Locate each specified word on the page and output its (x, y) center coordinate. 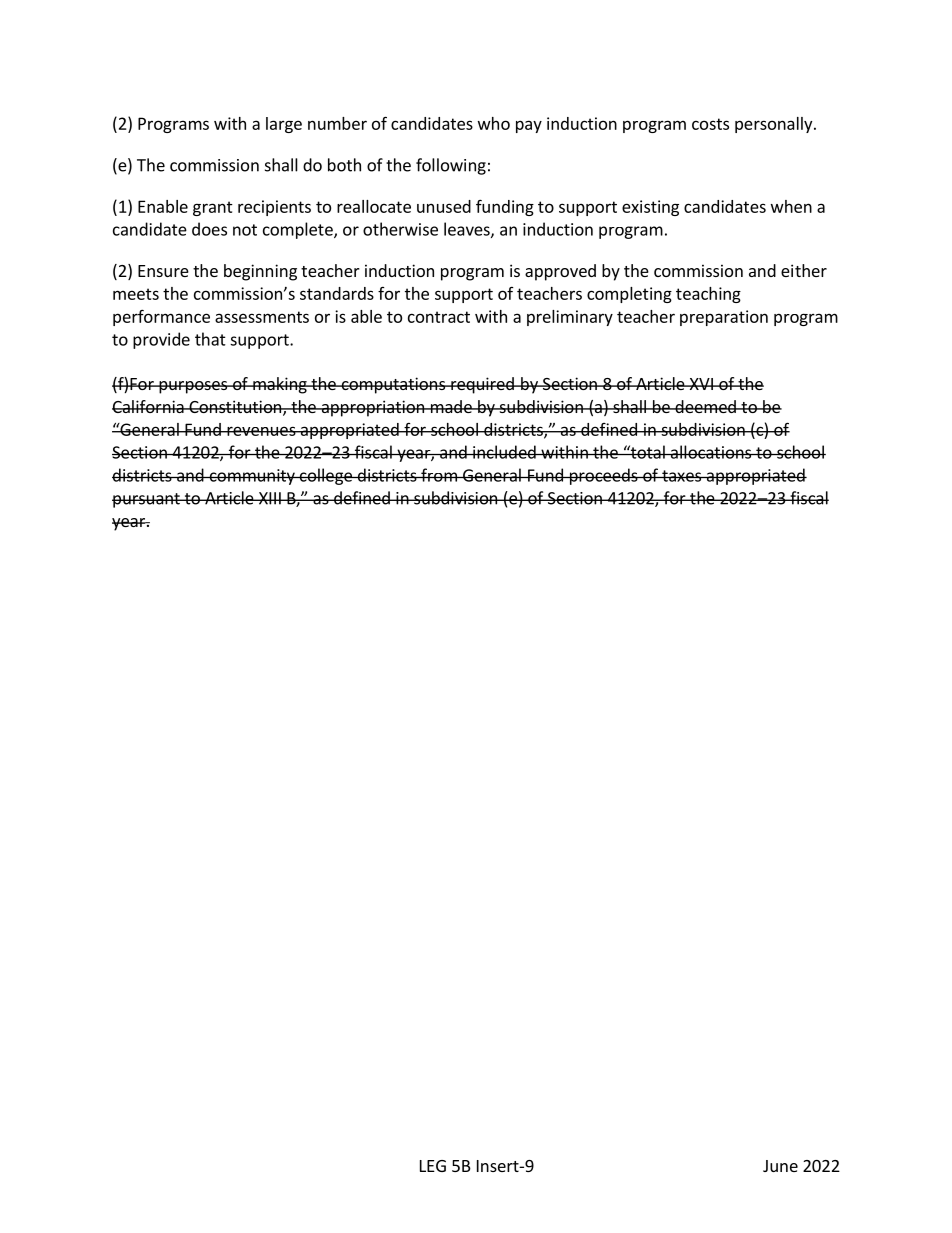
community (252, 477)
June (780, 1166)
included (504, 452)
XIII (269, 498)
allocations (711, 452)
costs (710, 124)
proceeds (603, 476)
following (451, 166)
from (439, 475)
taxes (681, 476)
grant (213, 208)
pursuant (147, 500)
